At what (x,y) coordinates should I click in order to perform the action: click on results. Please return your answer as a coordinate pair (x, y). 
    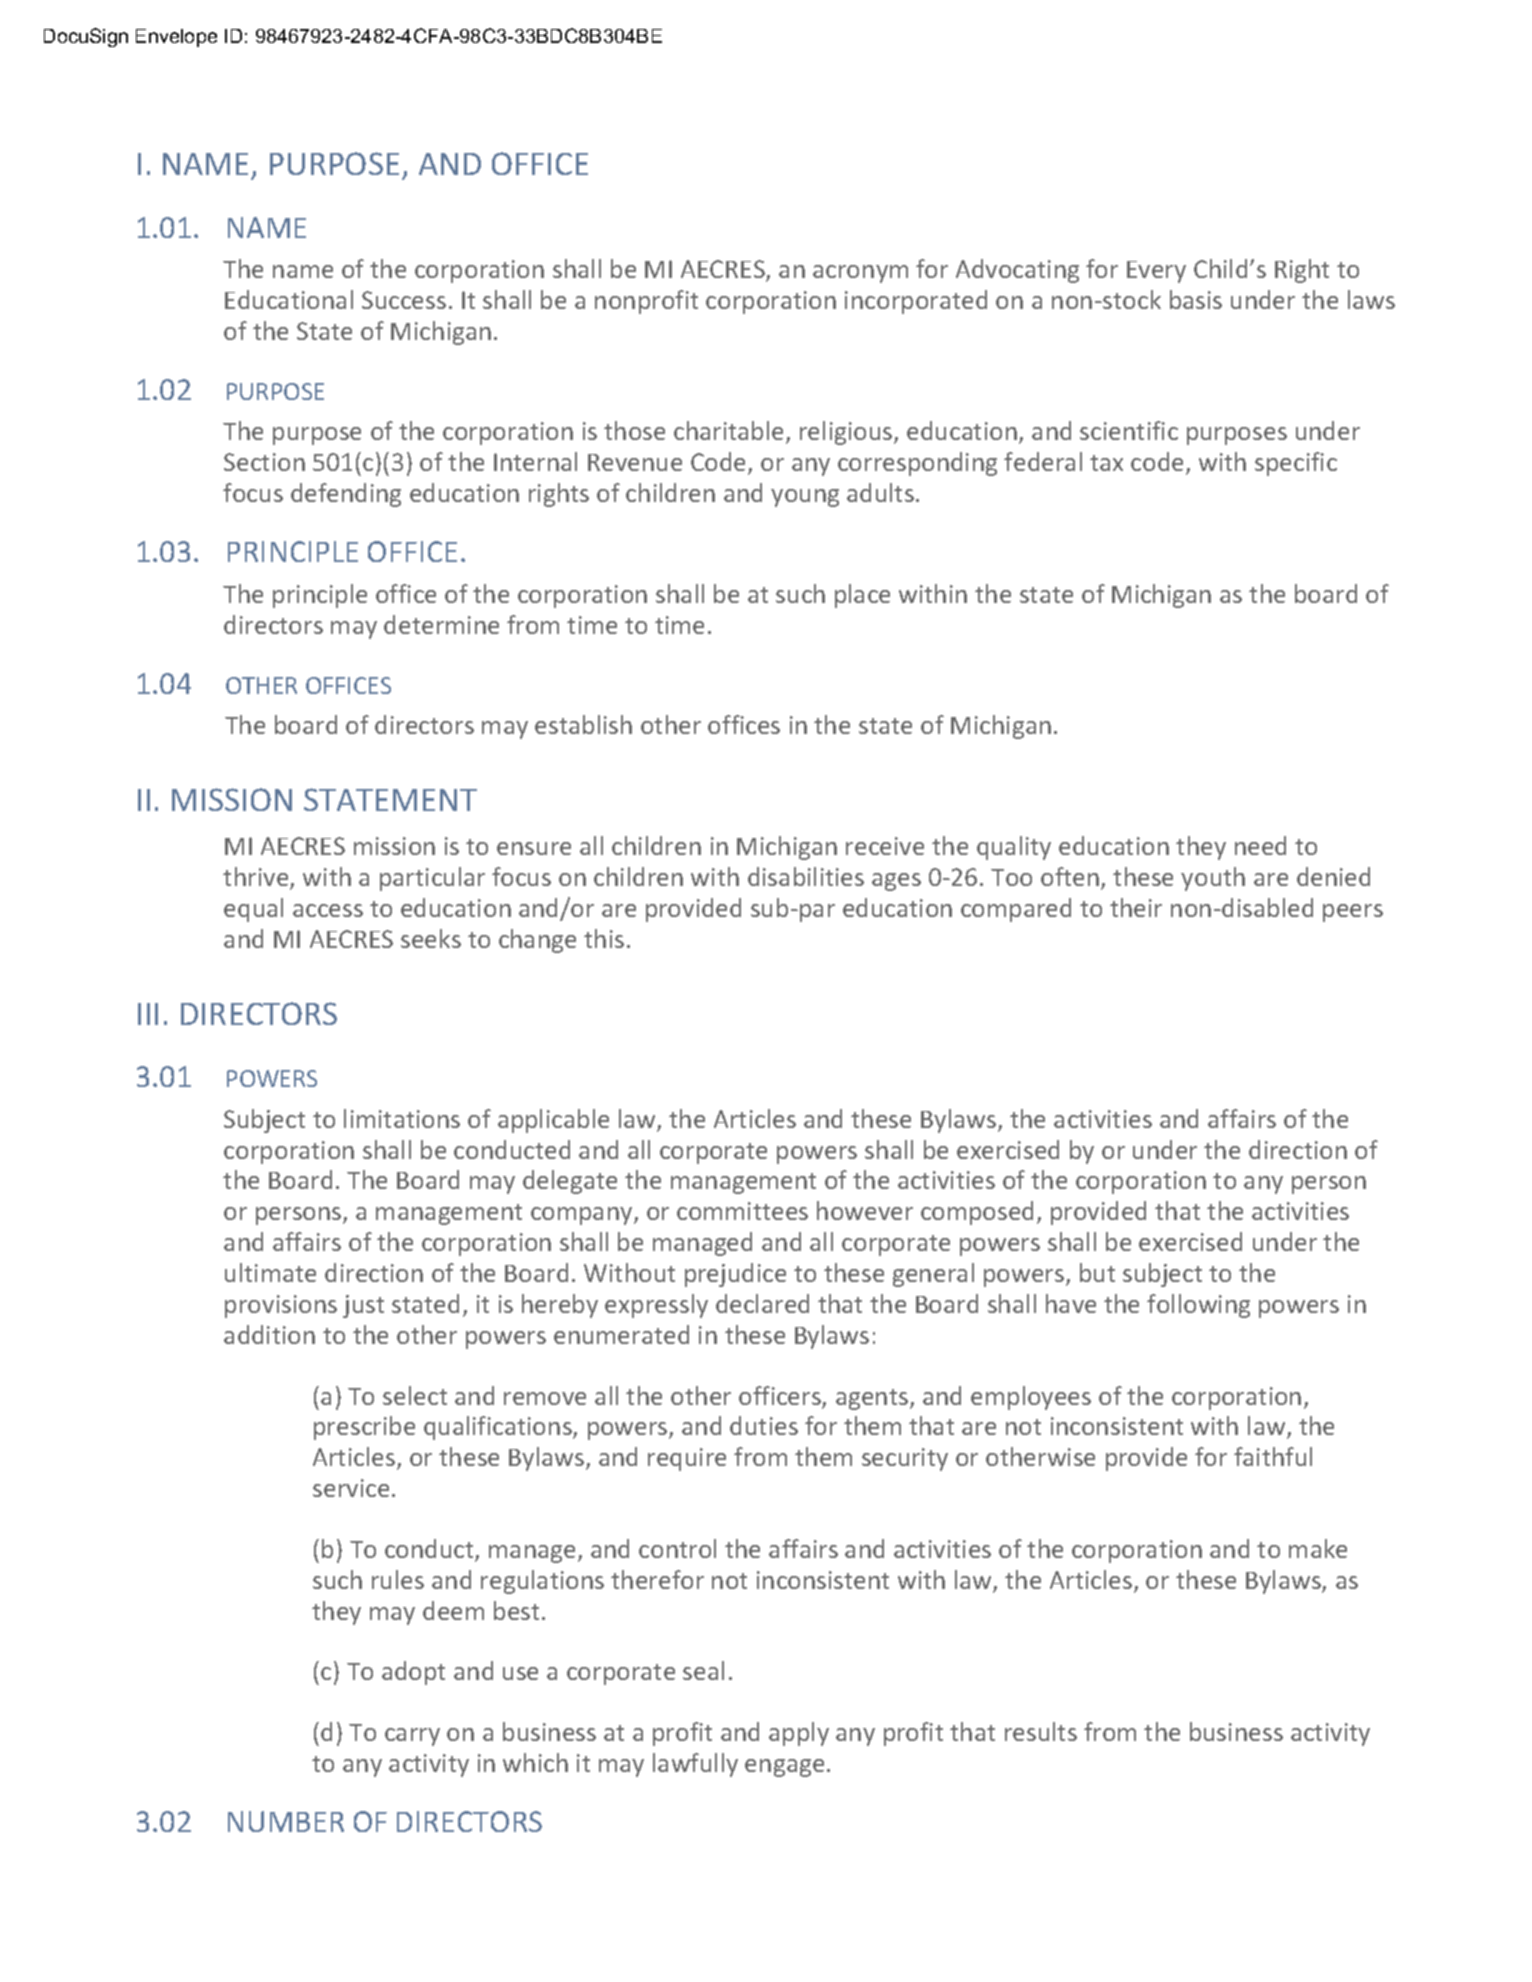
    Looking at the image, I should click on (1041, 1731).
